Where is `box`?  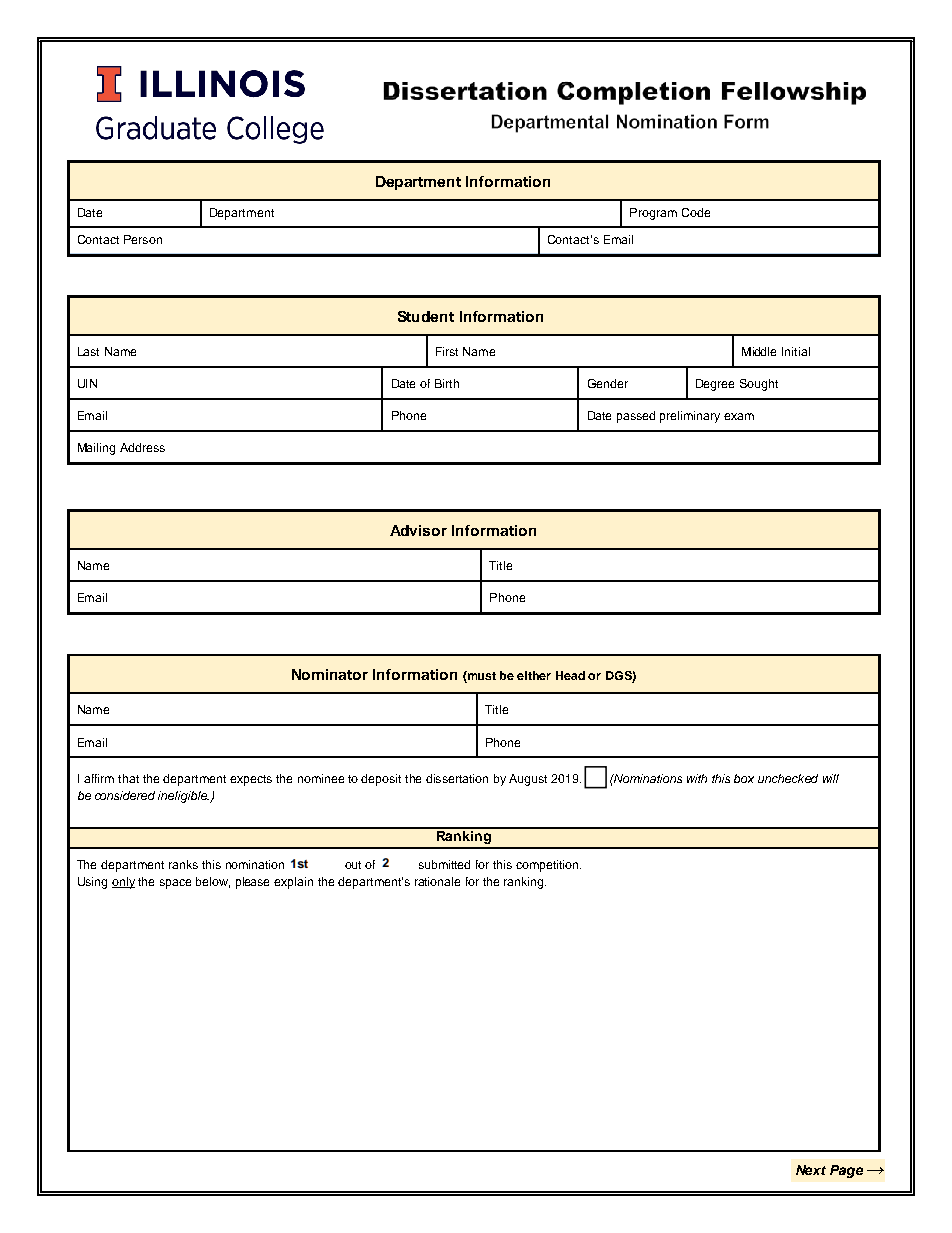 box is located at coordinates (744, 778).
